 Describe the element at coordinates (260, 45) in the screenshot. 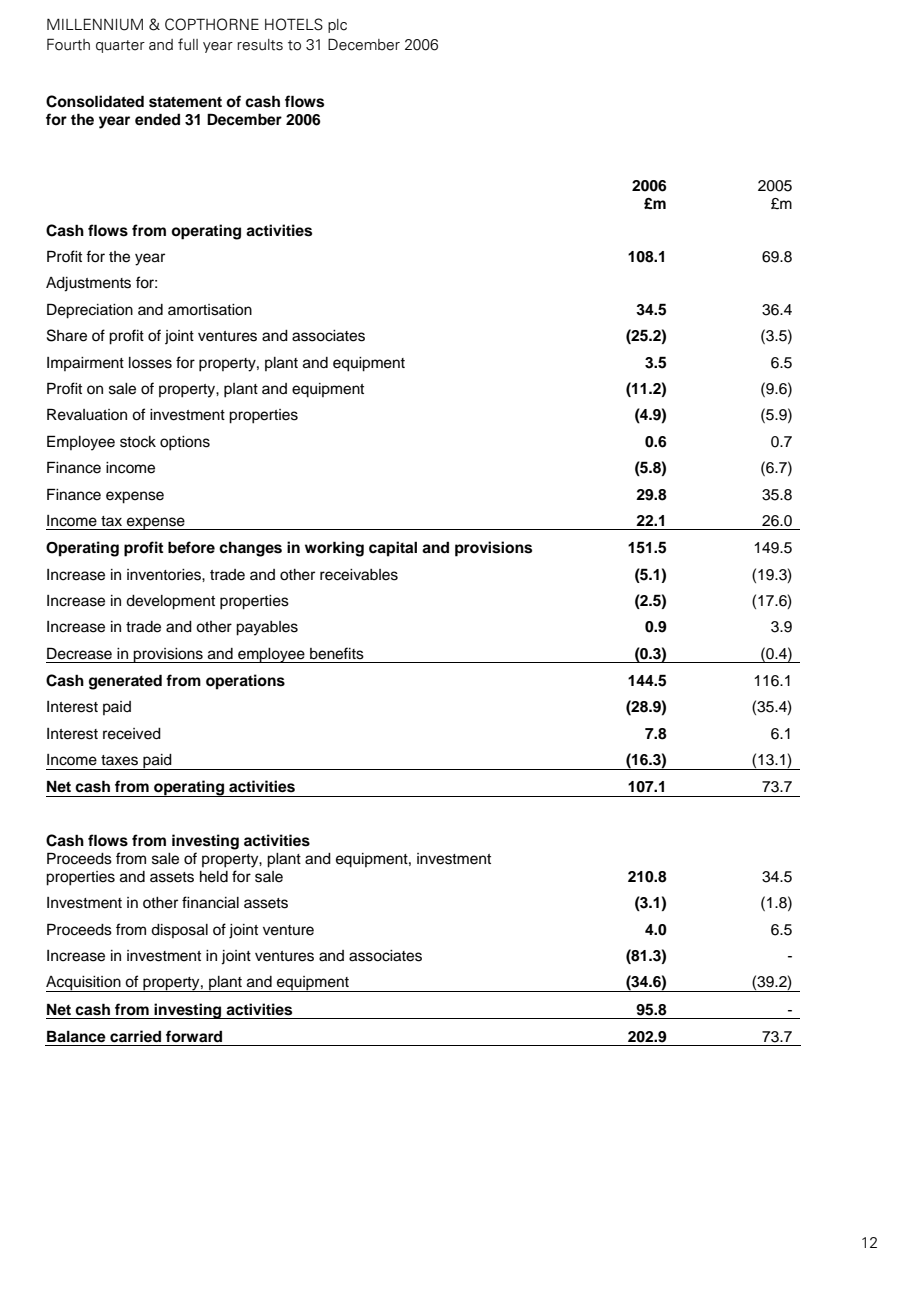

I see `results` at that location.
